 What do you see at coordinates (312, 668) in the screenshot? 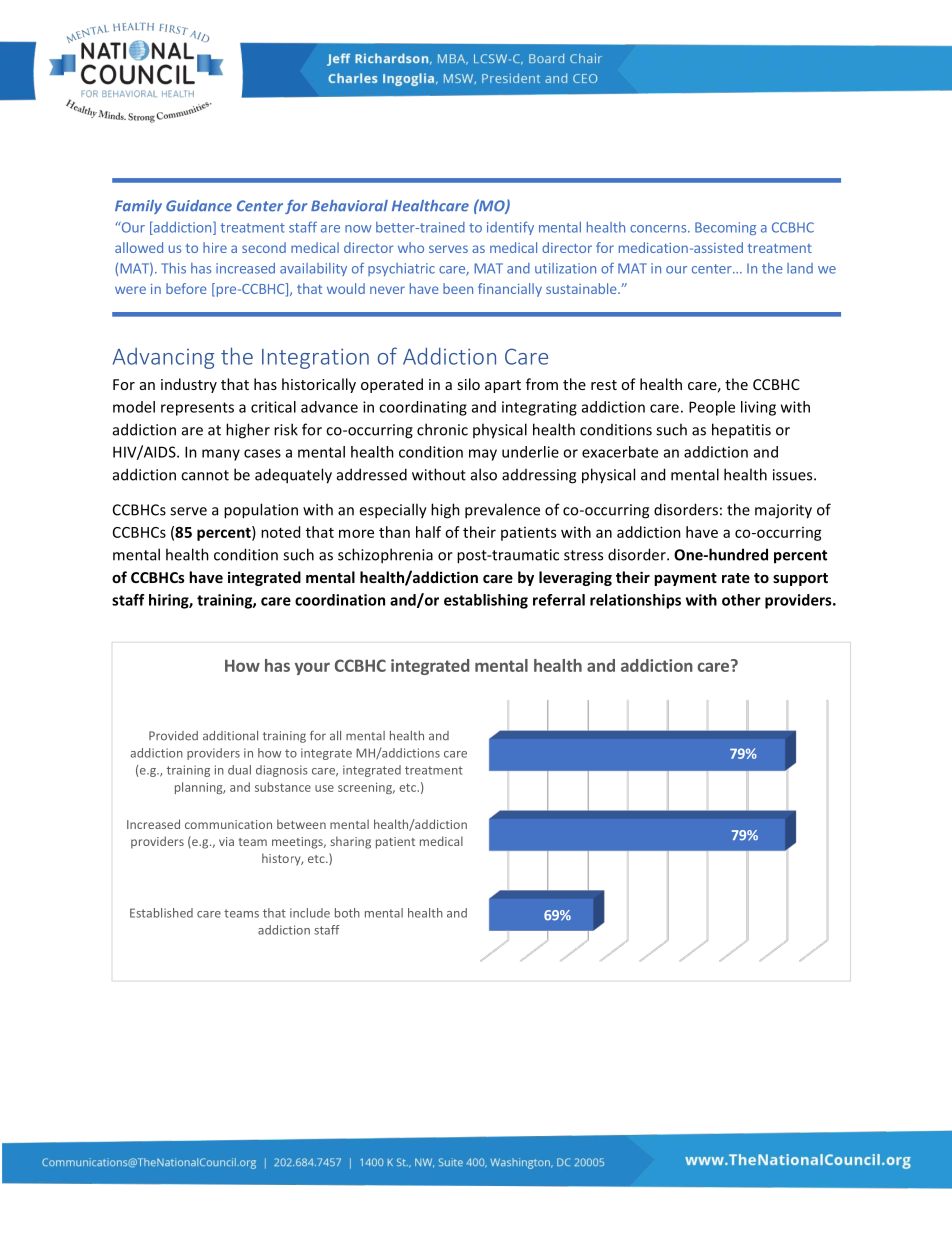
I see `your` at bounding box center [312, 668].
